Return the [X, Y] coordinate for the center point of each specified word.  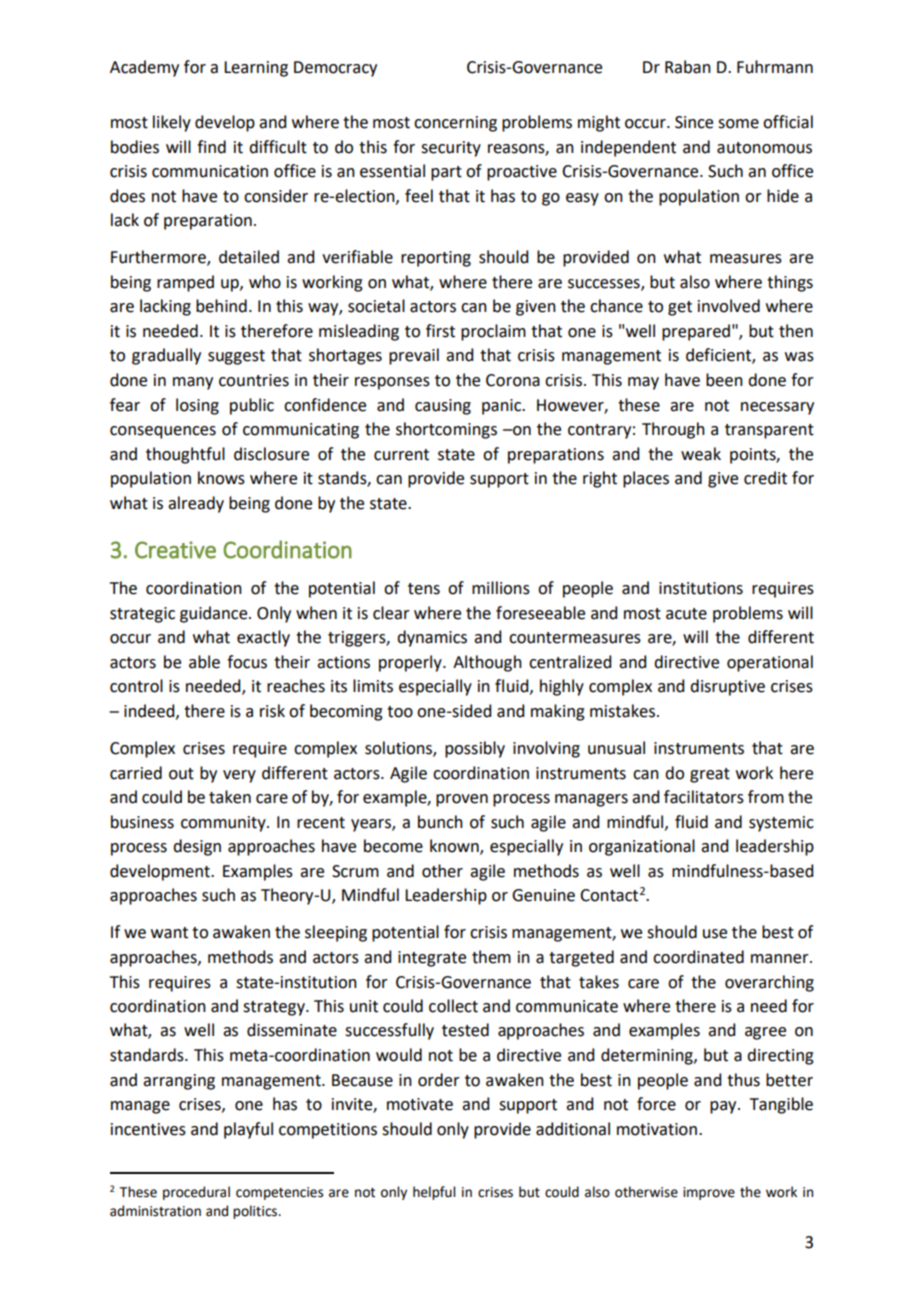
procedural [196, 1193]
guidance [215, 614]
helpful [434, 1193]
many [193, 383]
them [491, 957]
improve [709, 1193]
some [738, 124]
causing [443, 407]
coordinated [698, 957]
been [724, 380]
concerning [455, 124]
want [169, 933]
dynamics [432, 638]
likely [172, 123]
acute [686, 614]
